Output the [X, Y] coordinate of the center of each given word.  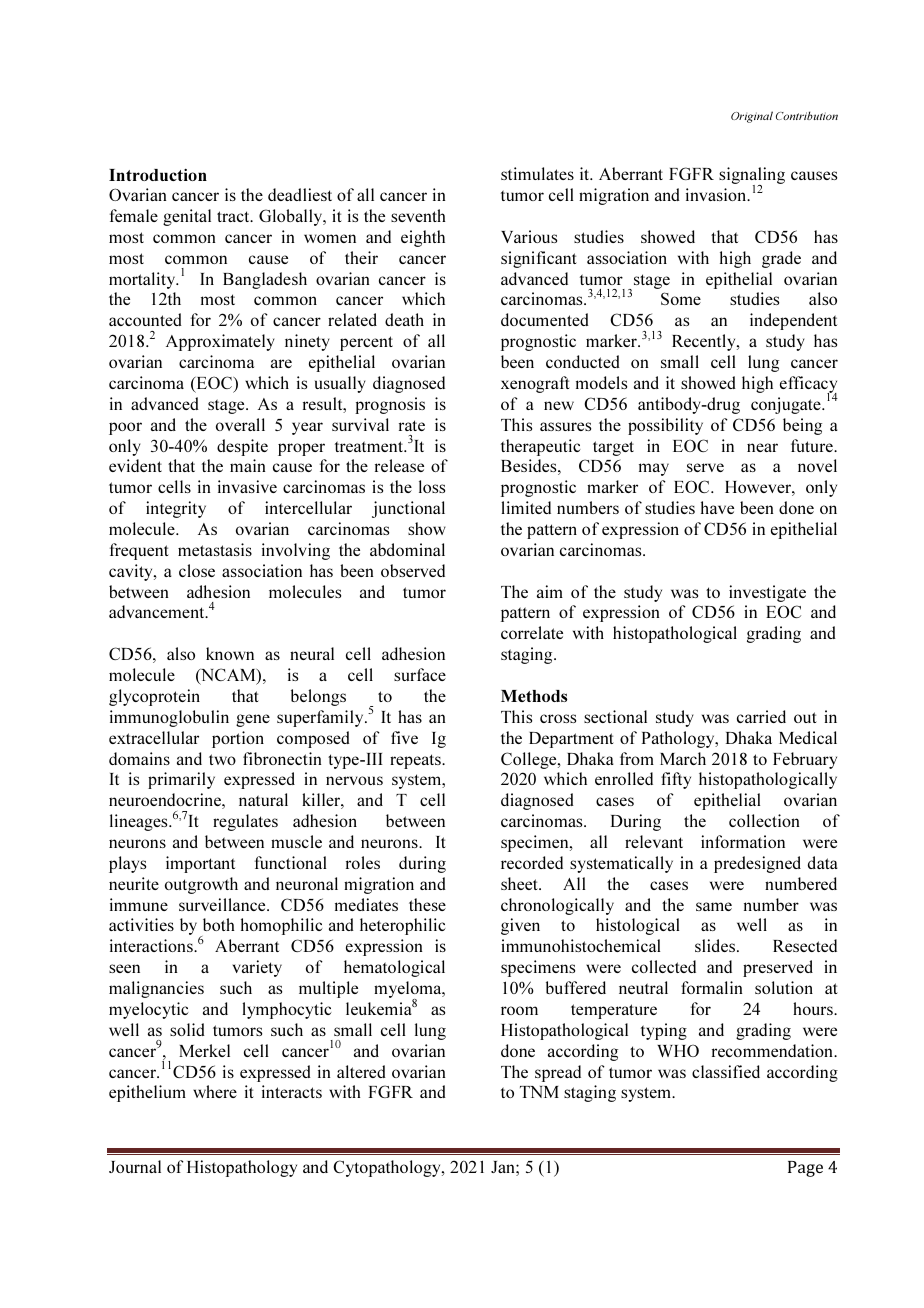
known [230, 653]
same [714, 906]
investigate [767, 593]
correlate [532, 632]
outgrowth [201, 885]
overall [240, 424]
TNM [539, 1092]
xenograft [535, 384]
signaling [752, 177]
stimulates [537, 173]
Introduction [158, 175]
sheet [520, 883]
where [215, 1091]
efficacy [808, 386]
